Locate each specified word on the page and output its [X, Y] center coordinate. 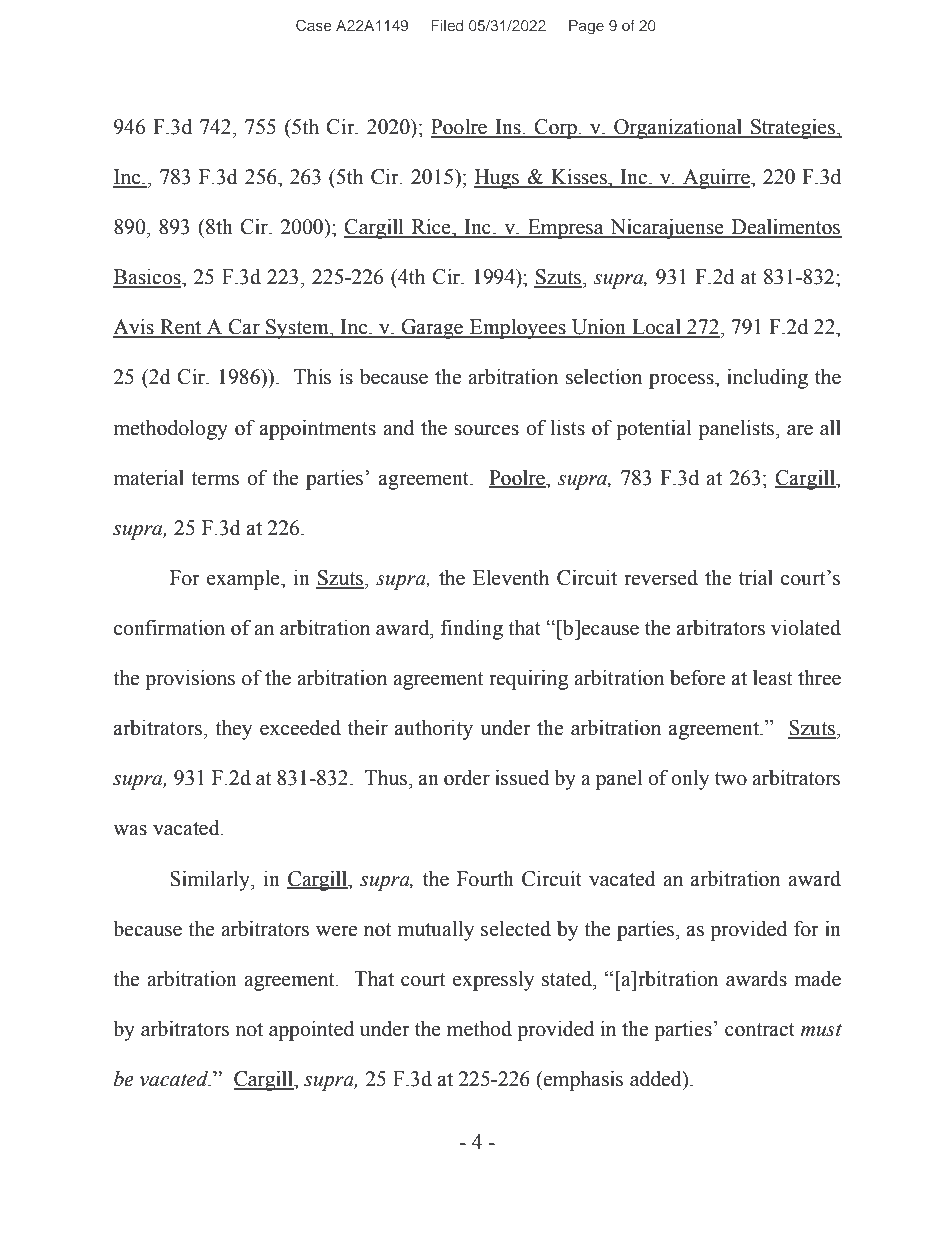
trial [756, 578]
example [244, 580]
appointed [311, 1031]
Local [656, 328]
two [731, 779]
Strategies [793, 129]
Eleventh [511, 578]
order [467, 778]
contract [760, 1030]
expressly [493, 981]
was [130, 830]
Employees [518, 329]
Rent [181, 328]
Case [314, 25]
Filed [447, 25]
